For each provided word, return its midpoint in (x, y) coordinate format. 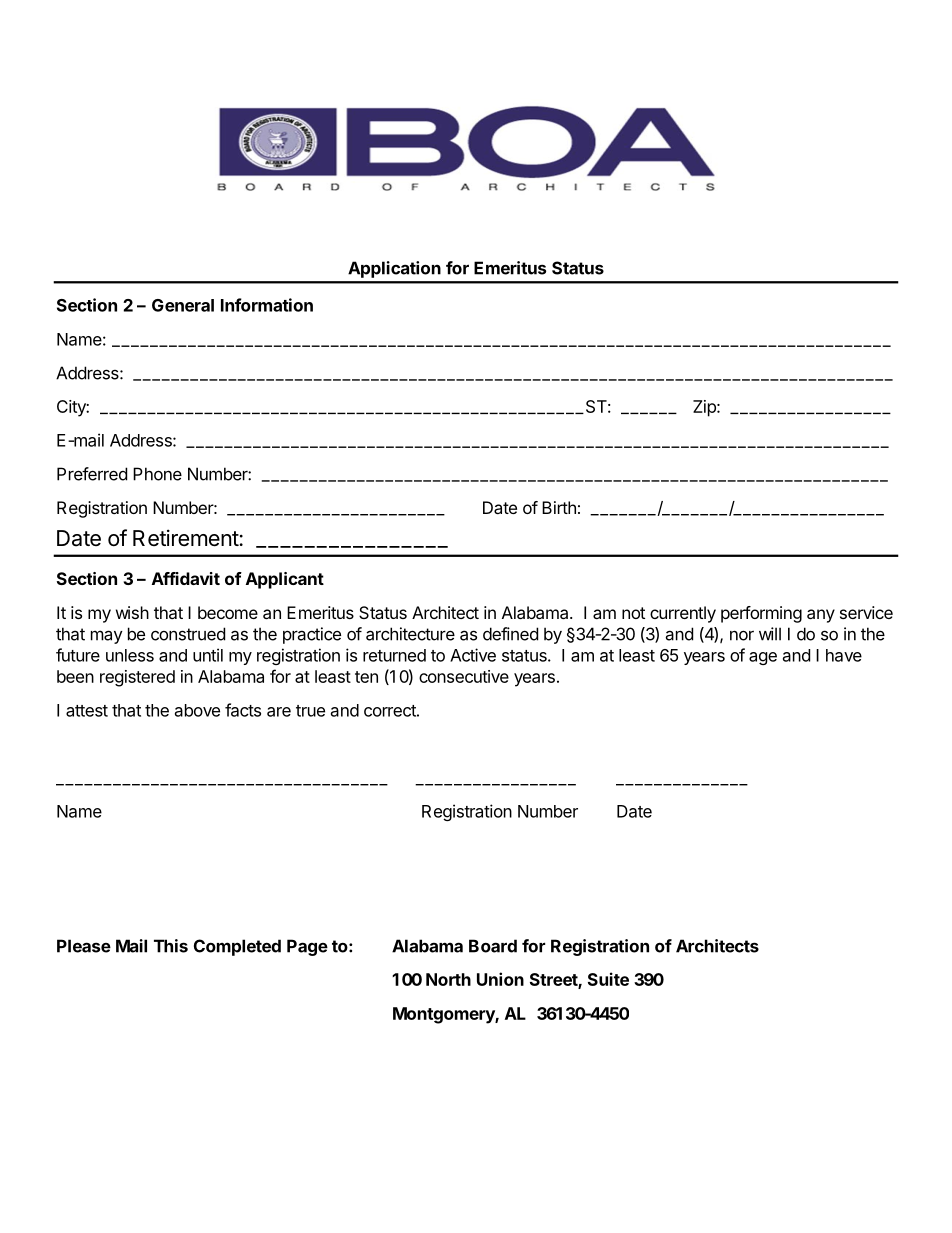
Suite (608, 979)
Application (394, 269)
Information (267, 305)
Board (493, 946)
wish (132, 612)
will (770, 634)
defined (510, 634)
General (183, 305)
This (171, 946)
